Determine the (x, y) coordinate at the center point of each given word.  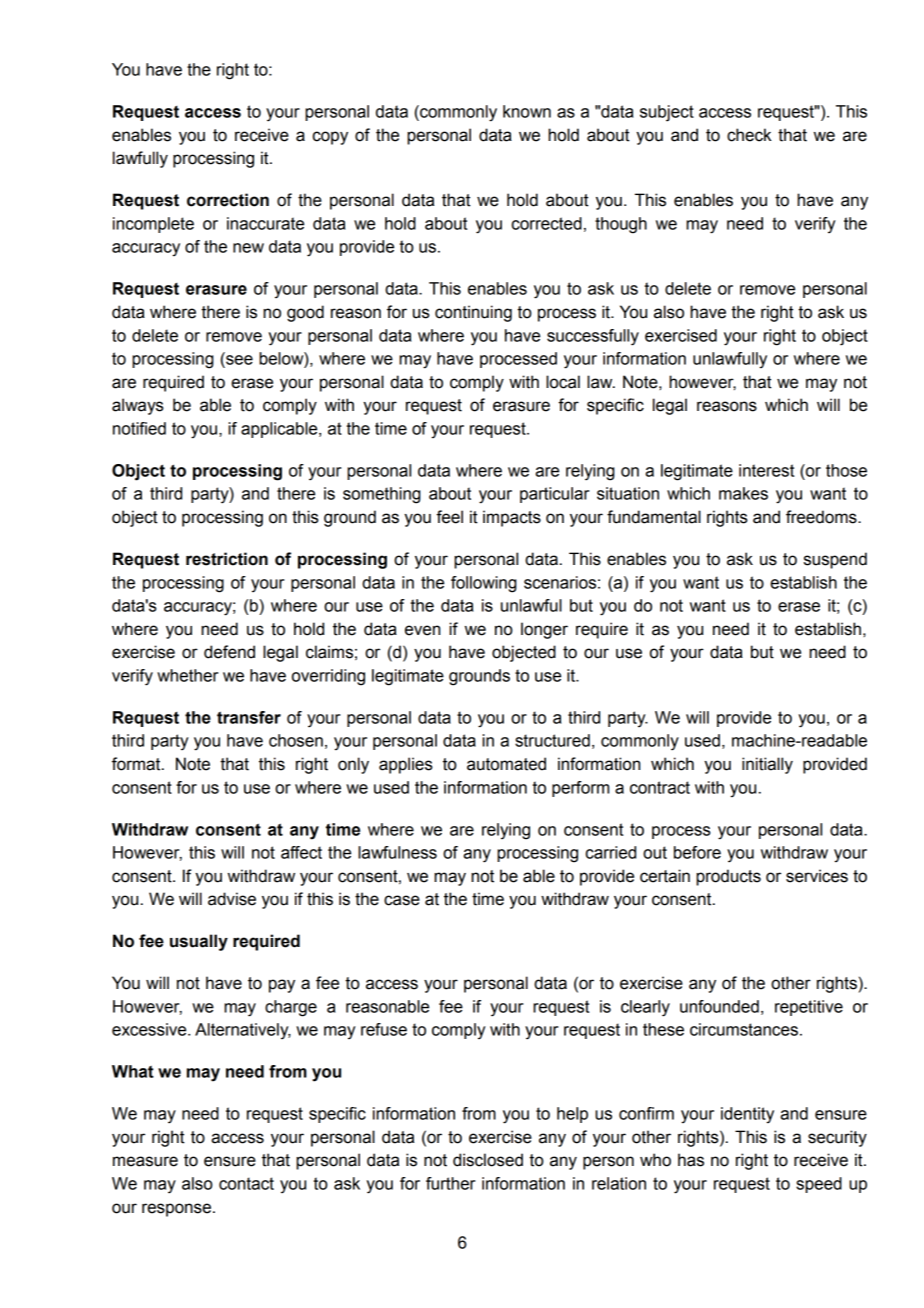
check (749, 135)
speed (819, 1185)
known (527, 111)
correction (228, 200)
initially (767, 765)
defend (229, 652)
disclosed (488, 1160)
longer (544, 630)
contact (246, 1183)
